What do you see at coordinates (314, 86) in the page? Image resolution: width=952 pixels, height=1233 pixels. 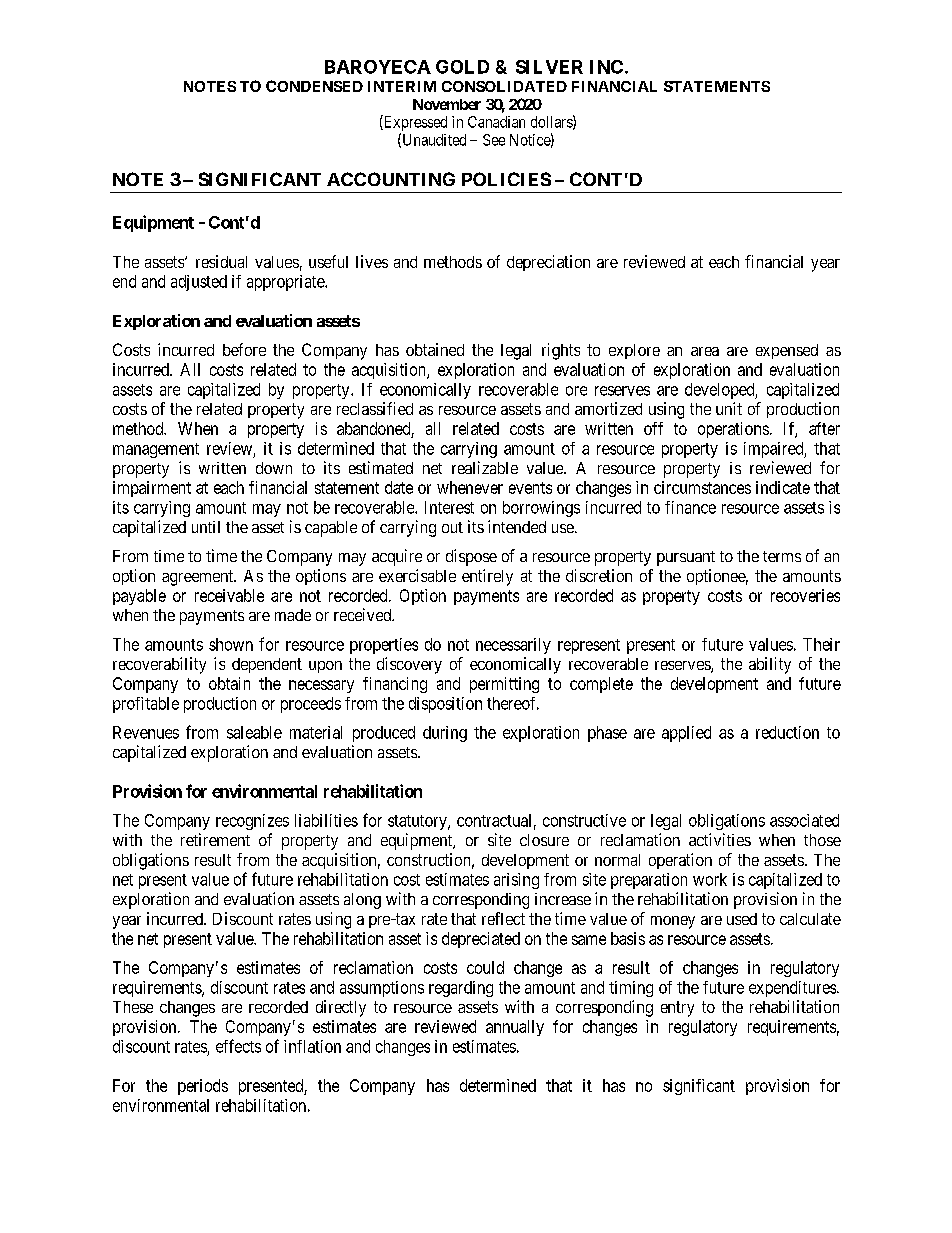 I see `CONDENSED` at bounding box center [314, 86].
